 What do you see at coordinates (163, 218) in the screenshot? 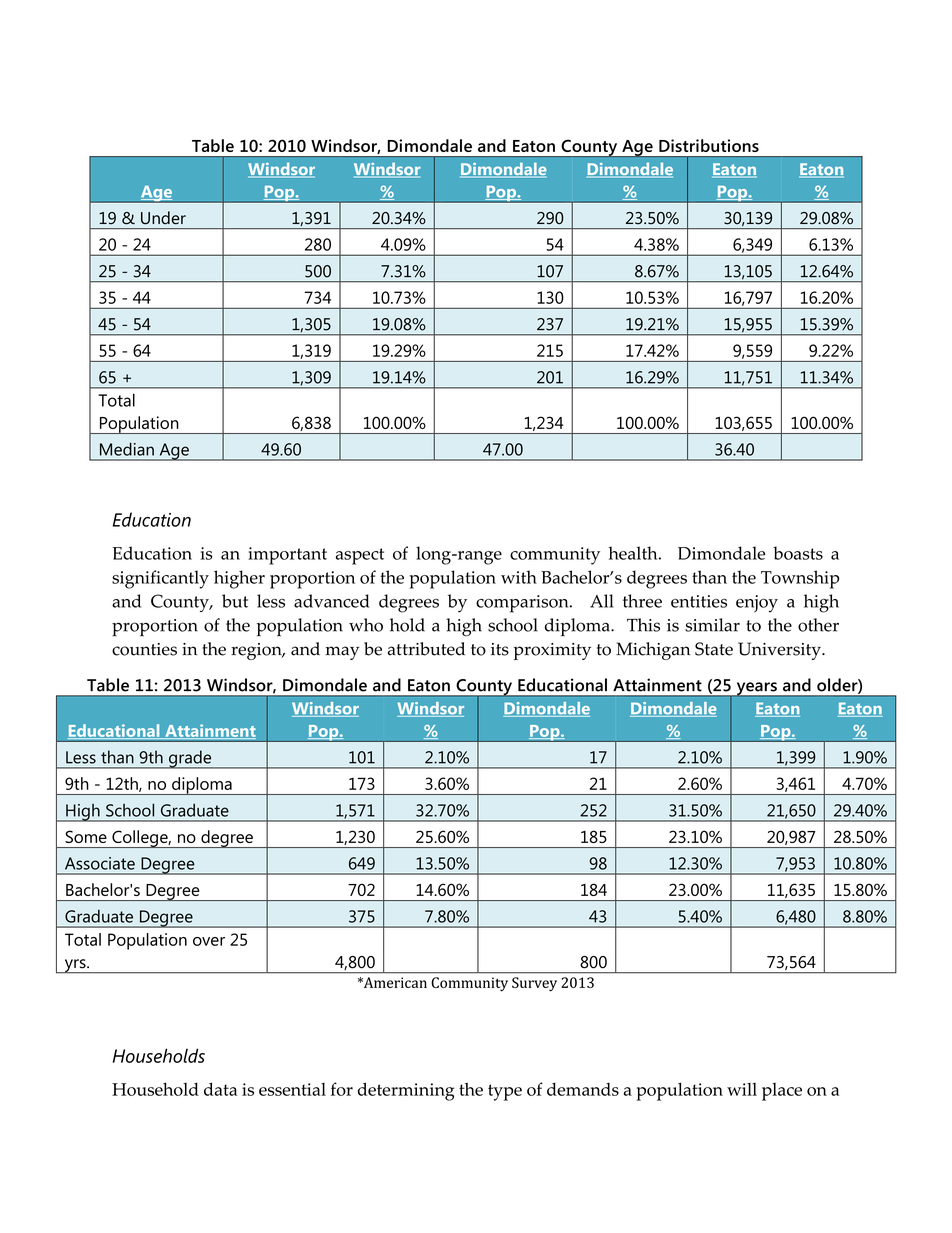
I see `Under` at bounding box center [163, 218].
